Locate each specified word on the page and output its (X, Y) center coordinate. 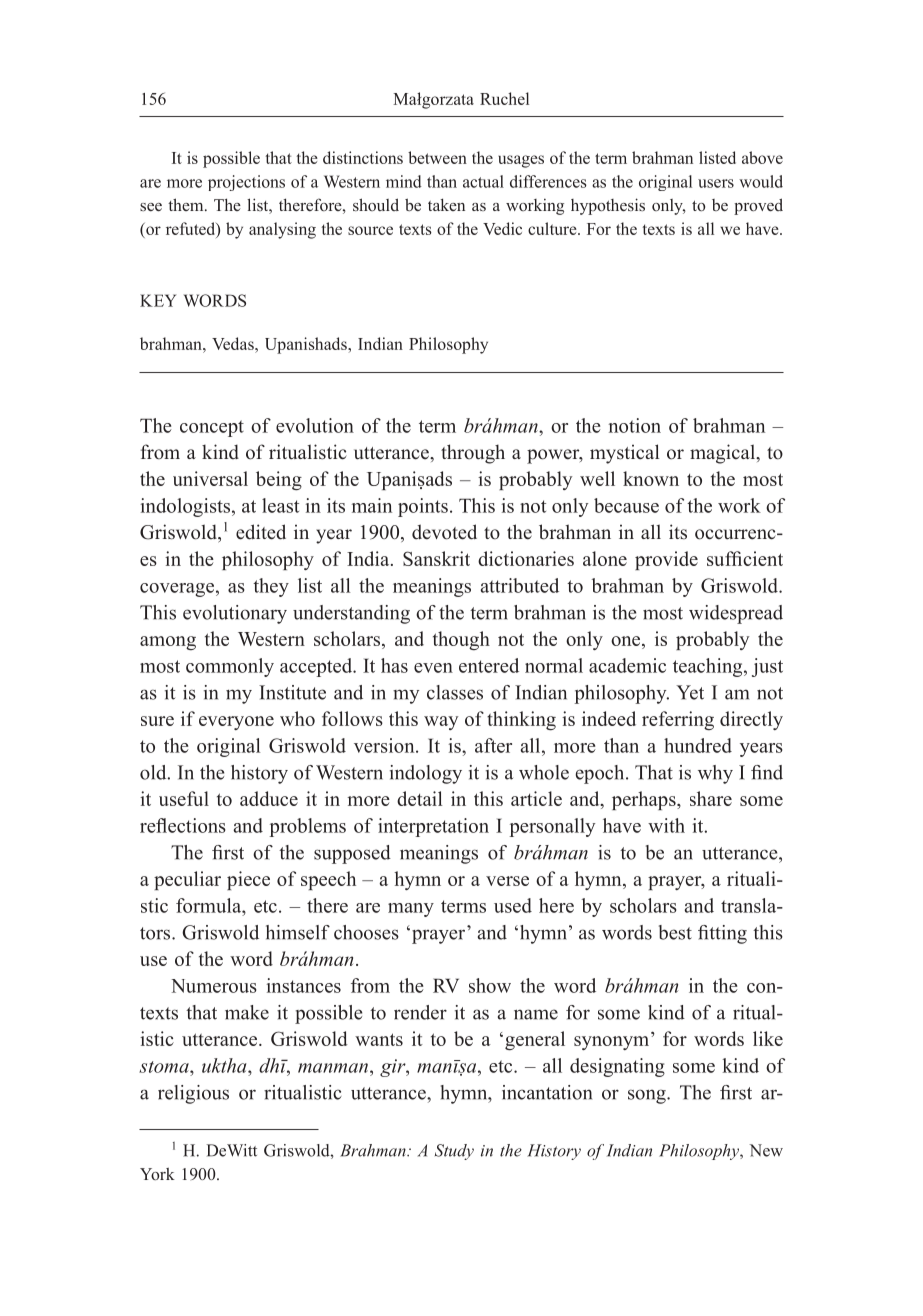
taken (446, 204)
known (651, 478)
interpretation (433, 827)
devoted (444, 532)
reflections (183, 825)
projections (246, 183)
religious (193, 1094)
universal (210, 478)
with (666, 825)
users (716, 183)
